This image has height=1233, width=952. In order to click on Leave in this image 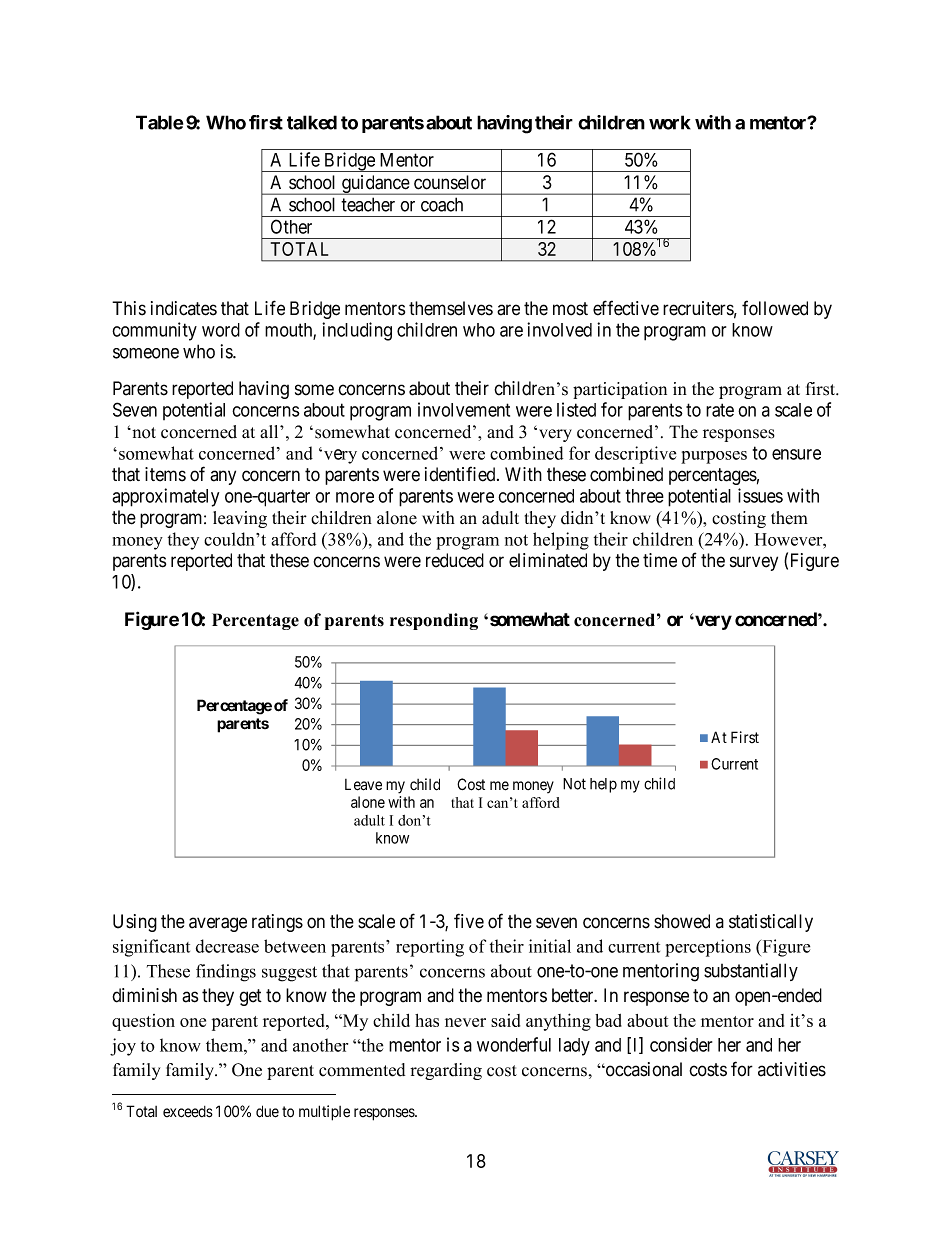, I will do `click(363, 785)`.
